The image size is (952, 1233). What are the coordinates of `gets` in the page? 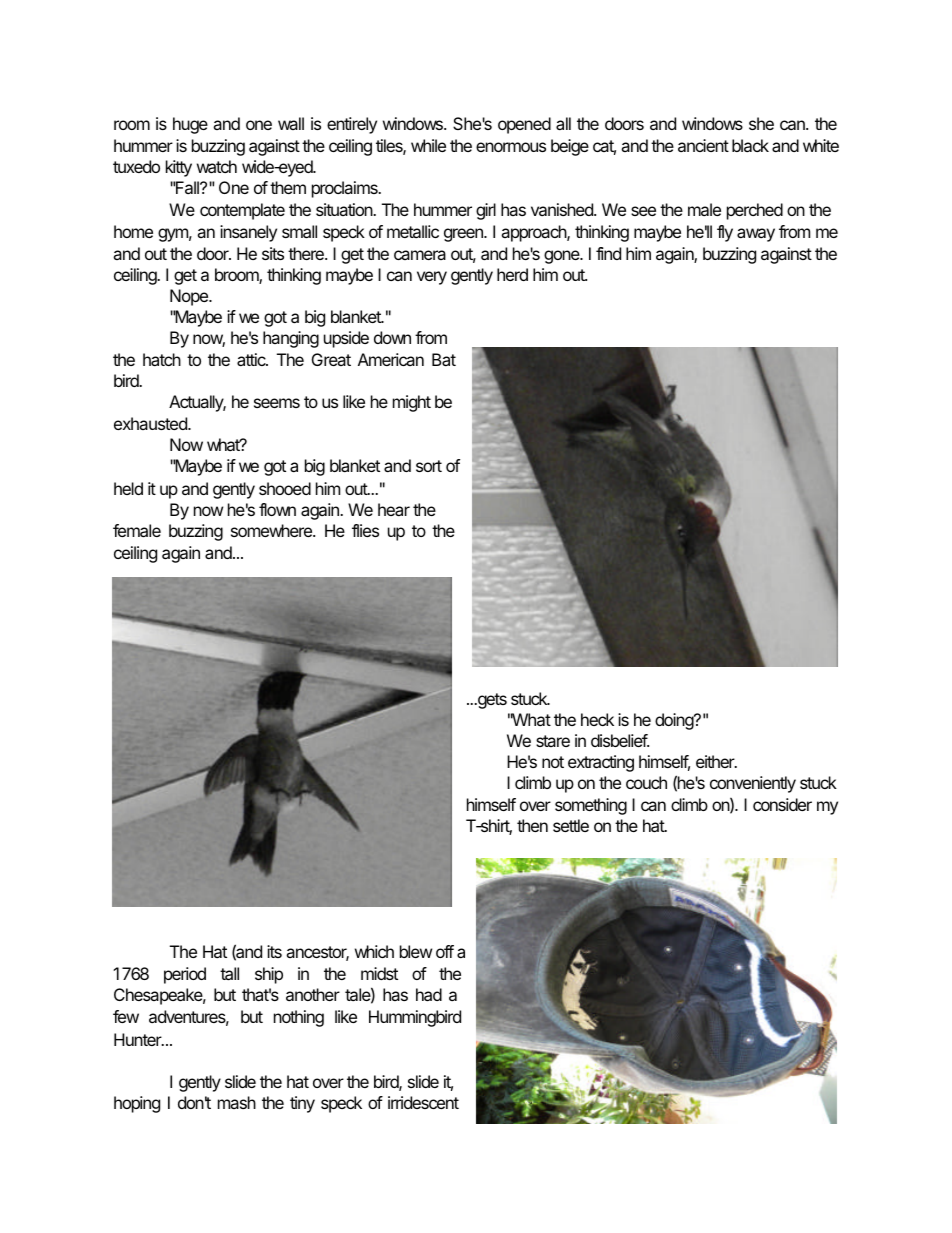 It's located at (491, 701).
